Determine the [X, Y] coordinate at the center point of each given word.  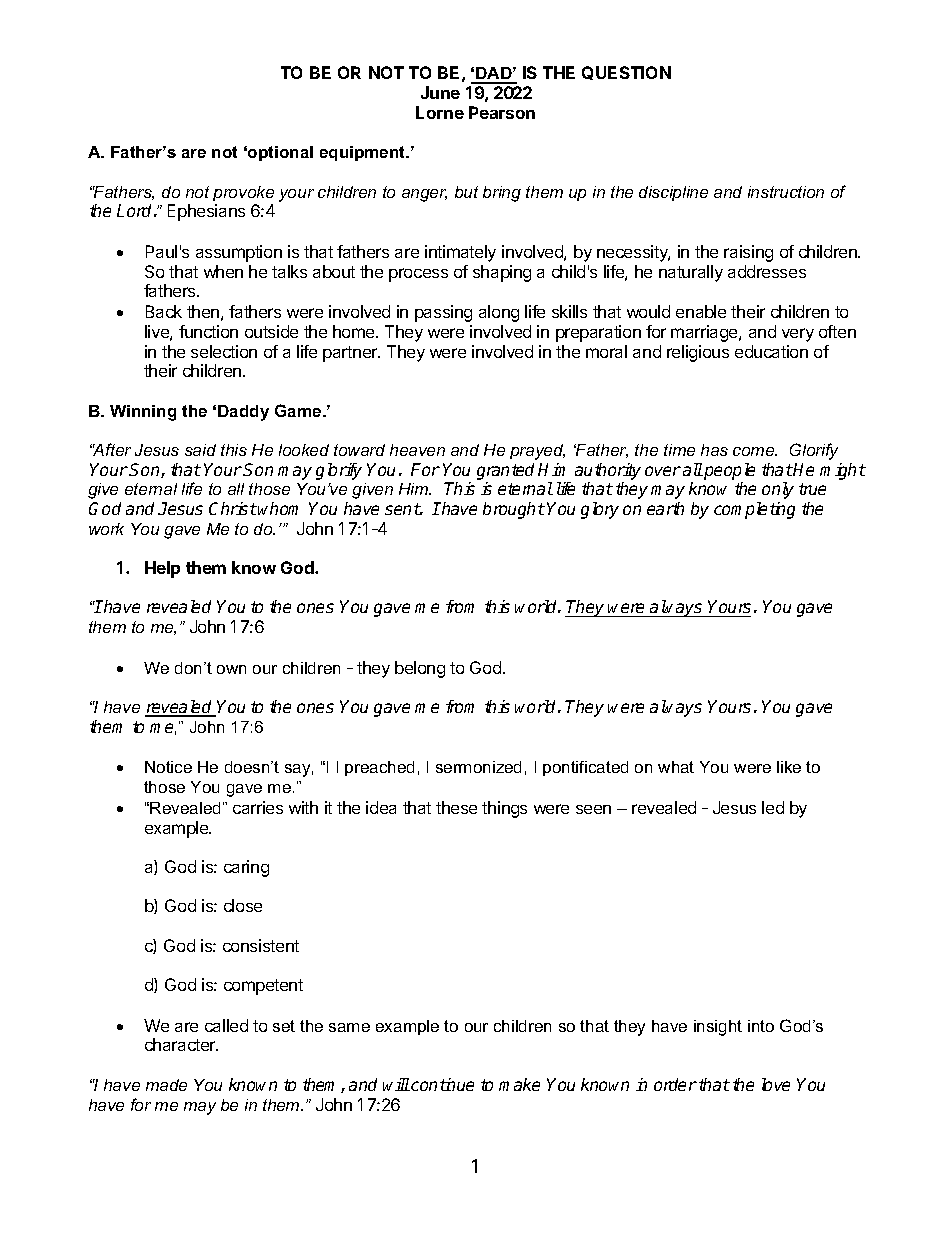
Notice [168, 767]
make [519, 1084]
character [181, 1044]
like [789, 767]
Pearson [502, 112]
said [200, 450]
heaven [417, 450]
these [456, 807]
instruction [786, 192]
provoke [243, 193]
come [755, 451]
